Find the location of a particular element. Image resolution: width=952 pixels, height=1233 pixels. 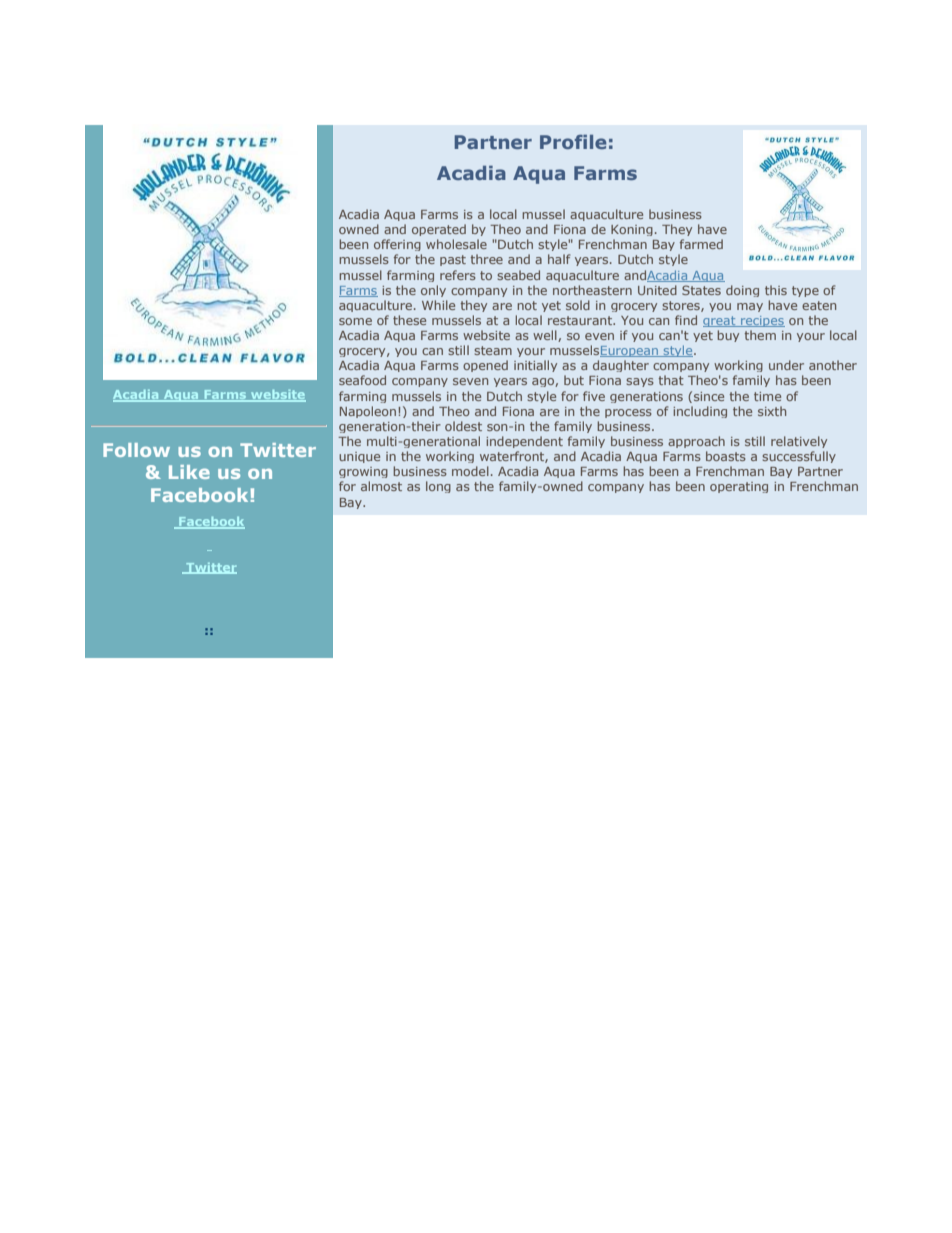

offering is located at coordinates (397, 245).
